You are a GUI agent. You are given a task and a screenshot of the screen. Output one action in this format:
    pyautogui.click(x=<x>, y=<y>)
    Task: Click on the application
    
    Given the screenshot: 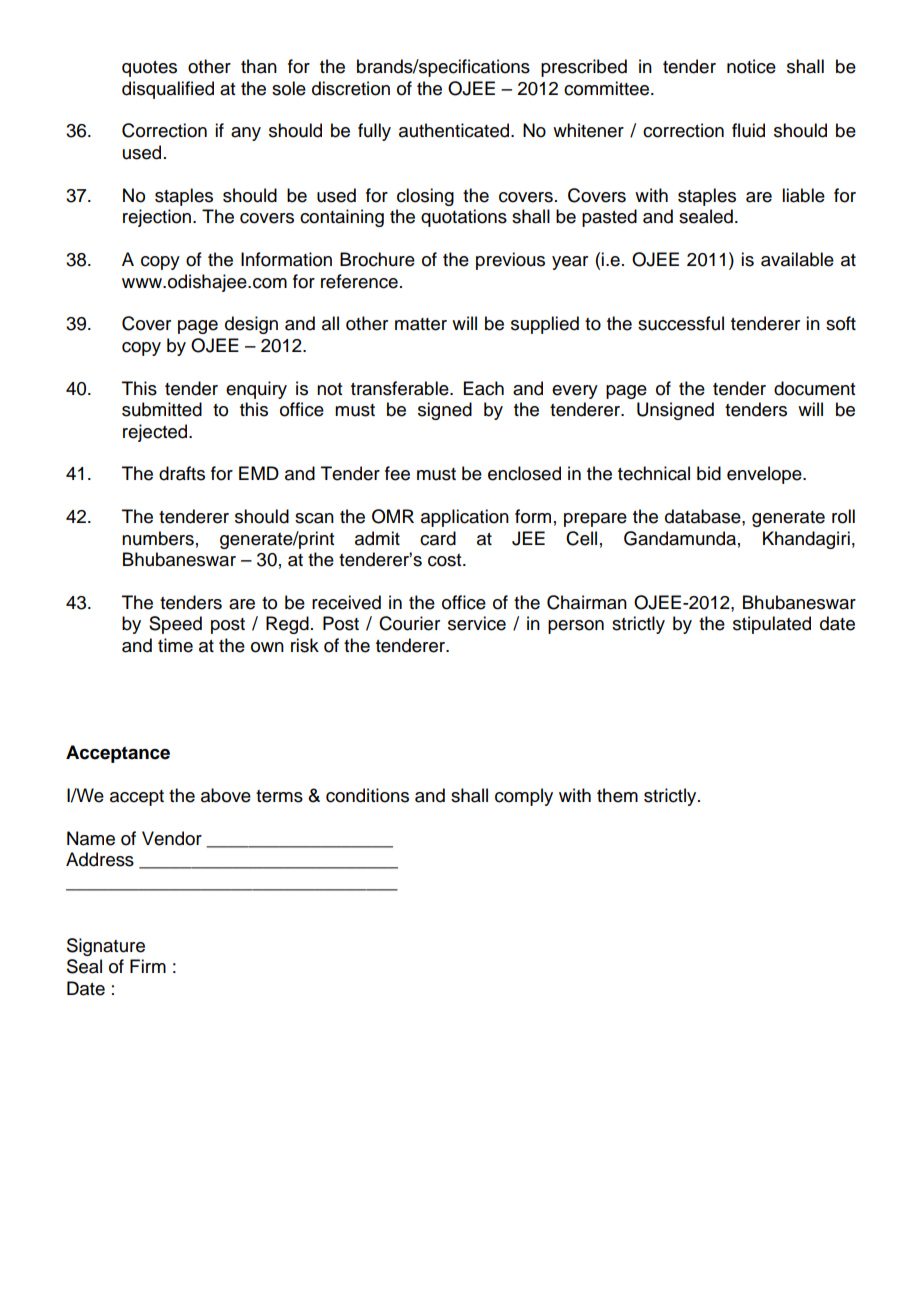 What is the action you would take?
    pyautogui.click(x=465, y=518)
